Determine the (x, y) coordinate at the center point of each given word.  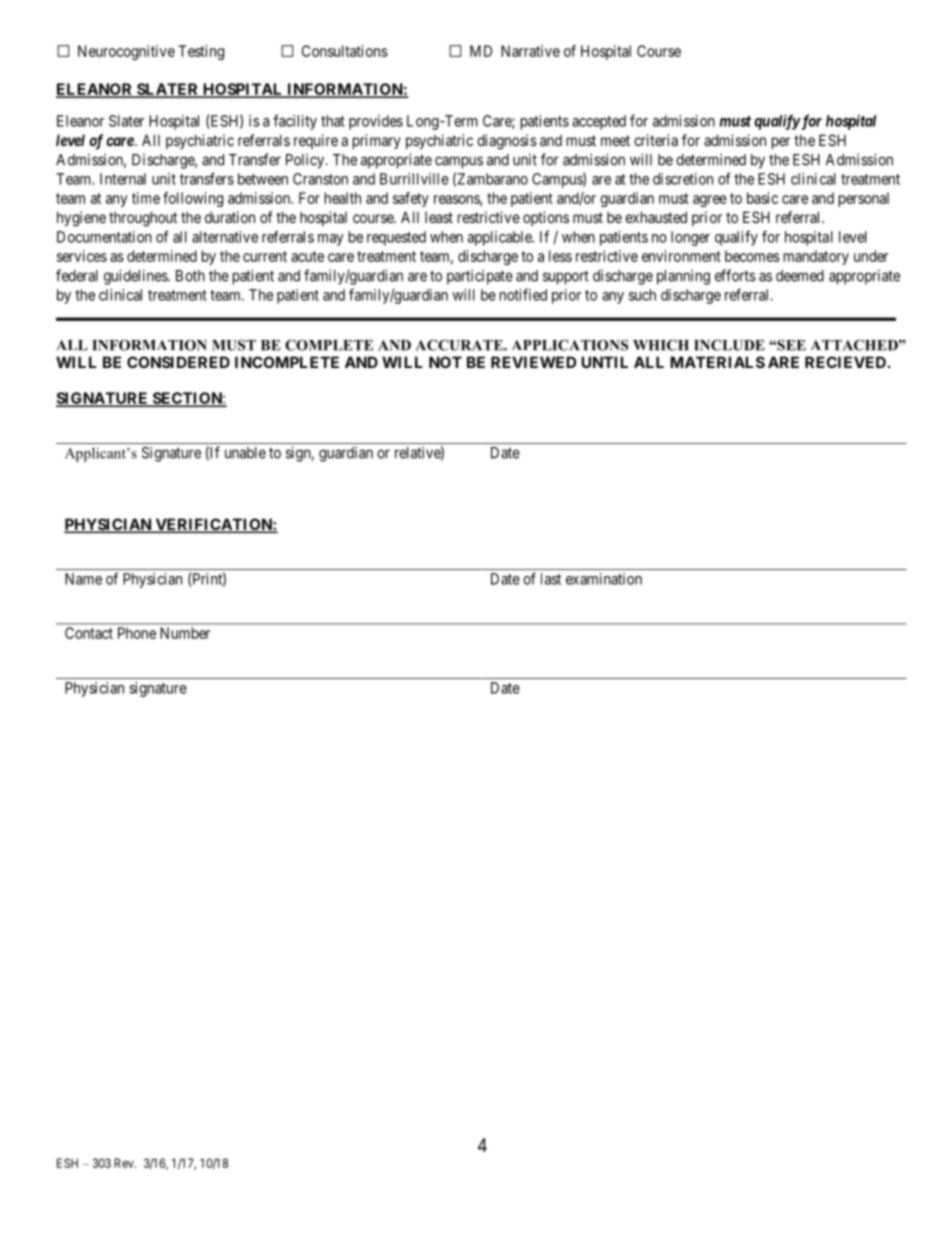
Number (185, 633)
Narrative (530, 51)
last (551, 579)
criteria (656, 140)
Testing (201, 52)
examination (604, 579)
